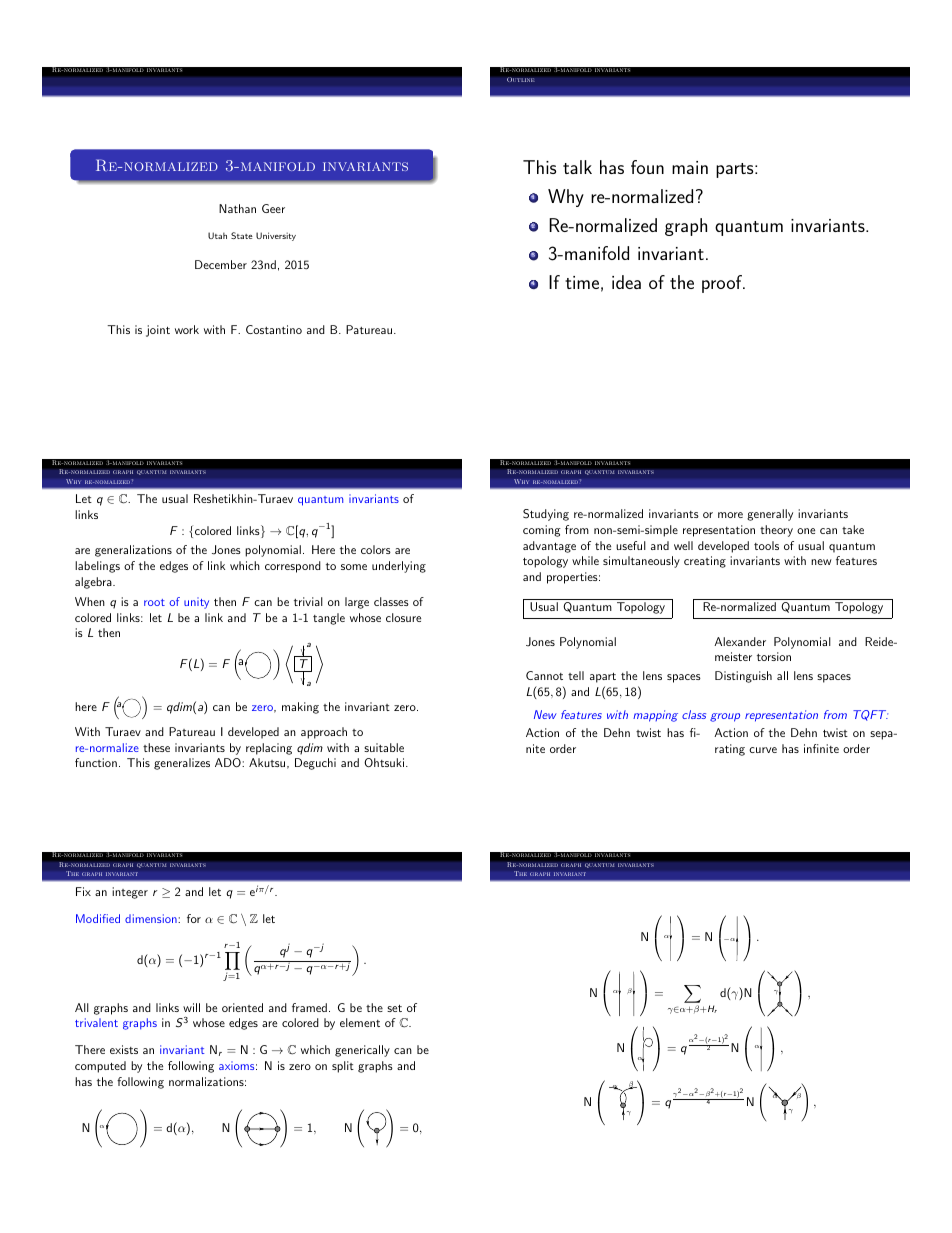 This screenshot has width=952, height=1233. Describe the element at coordinates (191, 1007) in the screenshot. I see `will` at that location.
